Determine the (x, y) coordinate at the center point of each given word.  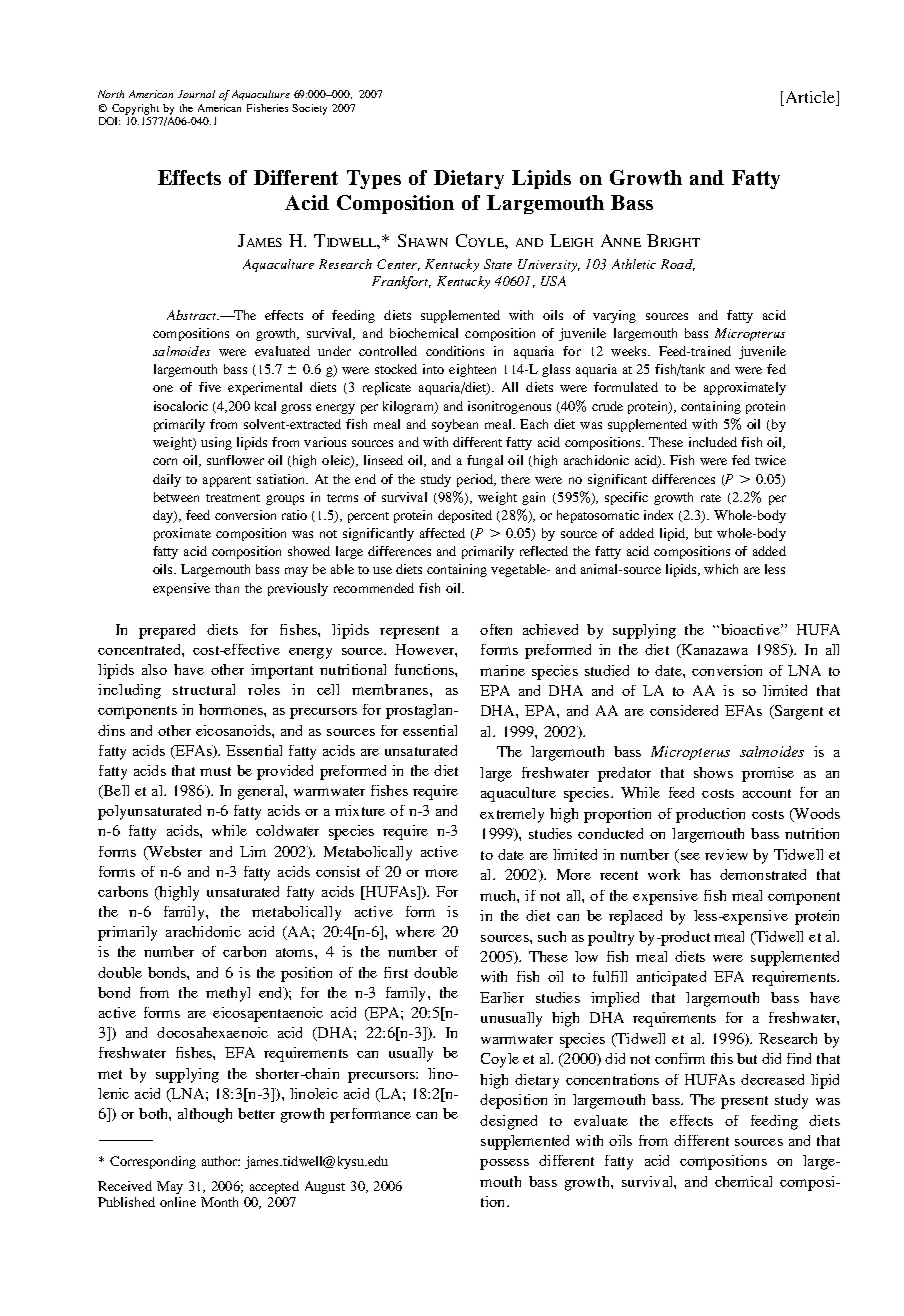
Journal (196, 94)
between (176, 497)
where (415, 931)
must (215, 771)
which (721, 569)
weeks (630, 351)
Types (374, 179)
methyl (228, 994)
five (210, 387)
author (221, 1161)
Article (810, 98)
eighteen (472, 370)
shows (713, 772)
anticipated (671, 978)
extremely (512, 815)
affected (442, 533)
